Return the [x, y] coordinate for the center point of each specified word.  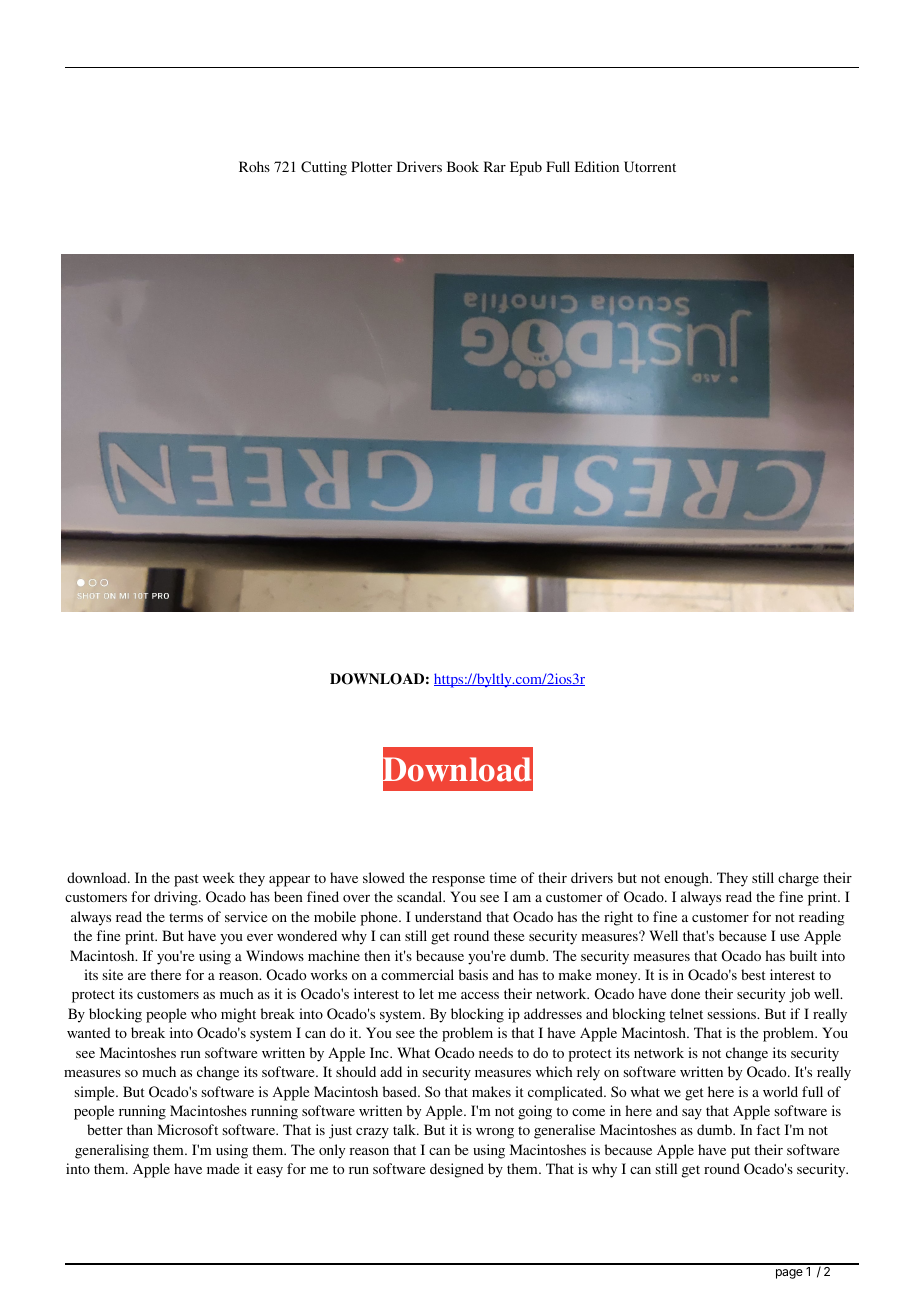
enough [687, 879]
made [223, 1168]
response [458, 881]
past [186, 880]
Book [463, 166]
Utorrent [650, 166]
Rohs [254, 166]
